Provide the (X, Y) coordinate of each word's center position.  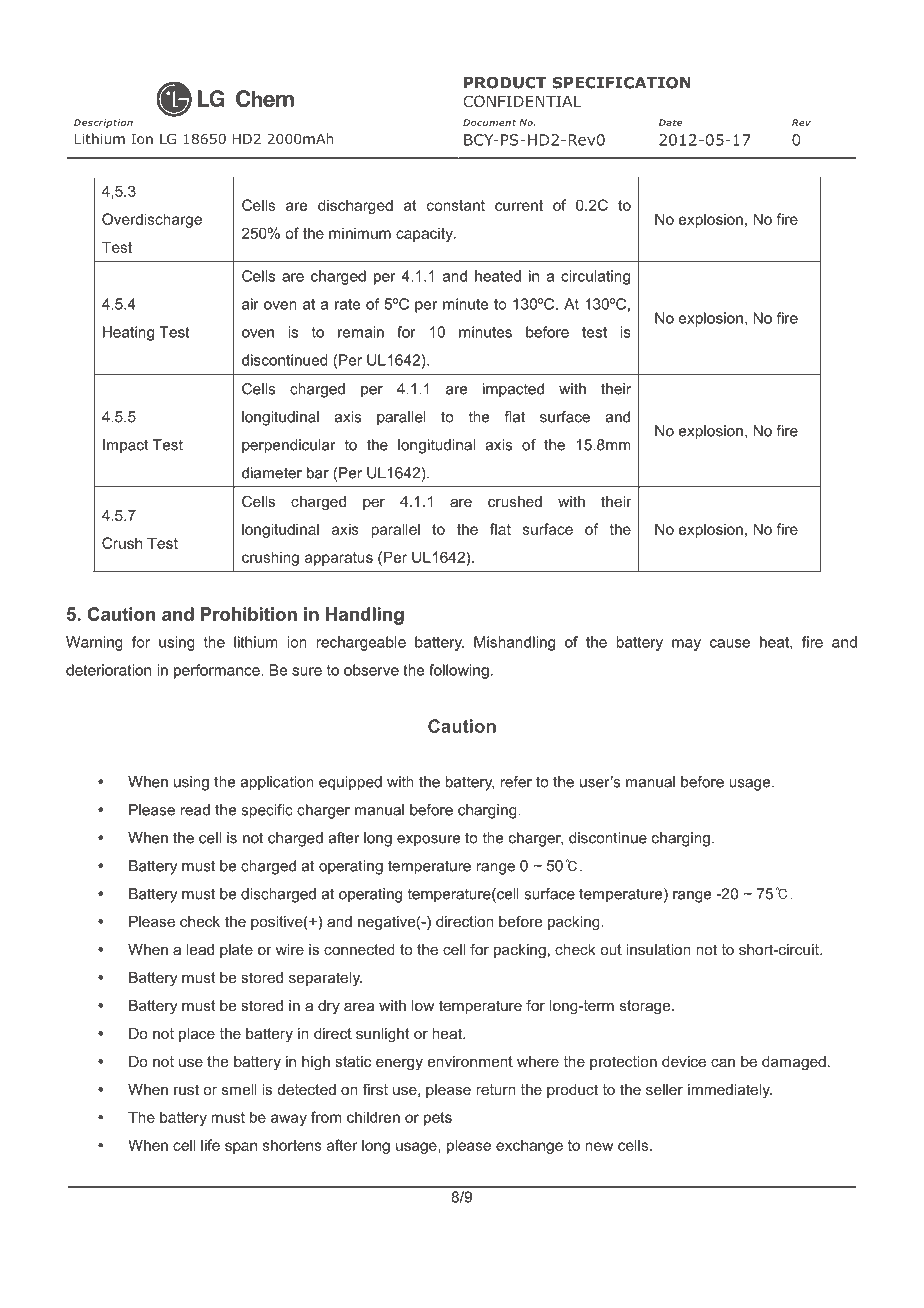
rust (186, 1089)
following (459, 671)
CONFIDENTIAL (522, 101)
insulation (658, 949)
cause (730, 643)
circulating (595, 277)
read (195, 810)
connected (359, 949)
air (250, 304)
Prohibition (249, 614)
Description (103, 123)
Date (670, 123)
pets (438, 1119)
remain (361, 332)
